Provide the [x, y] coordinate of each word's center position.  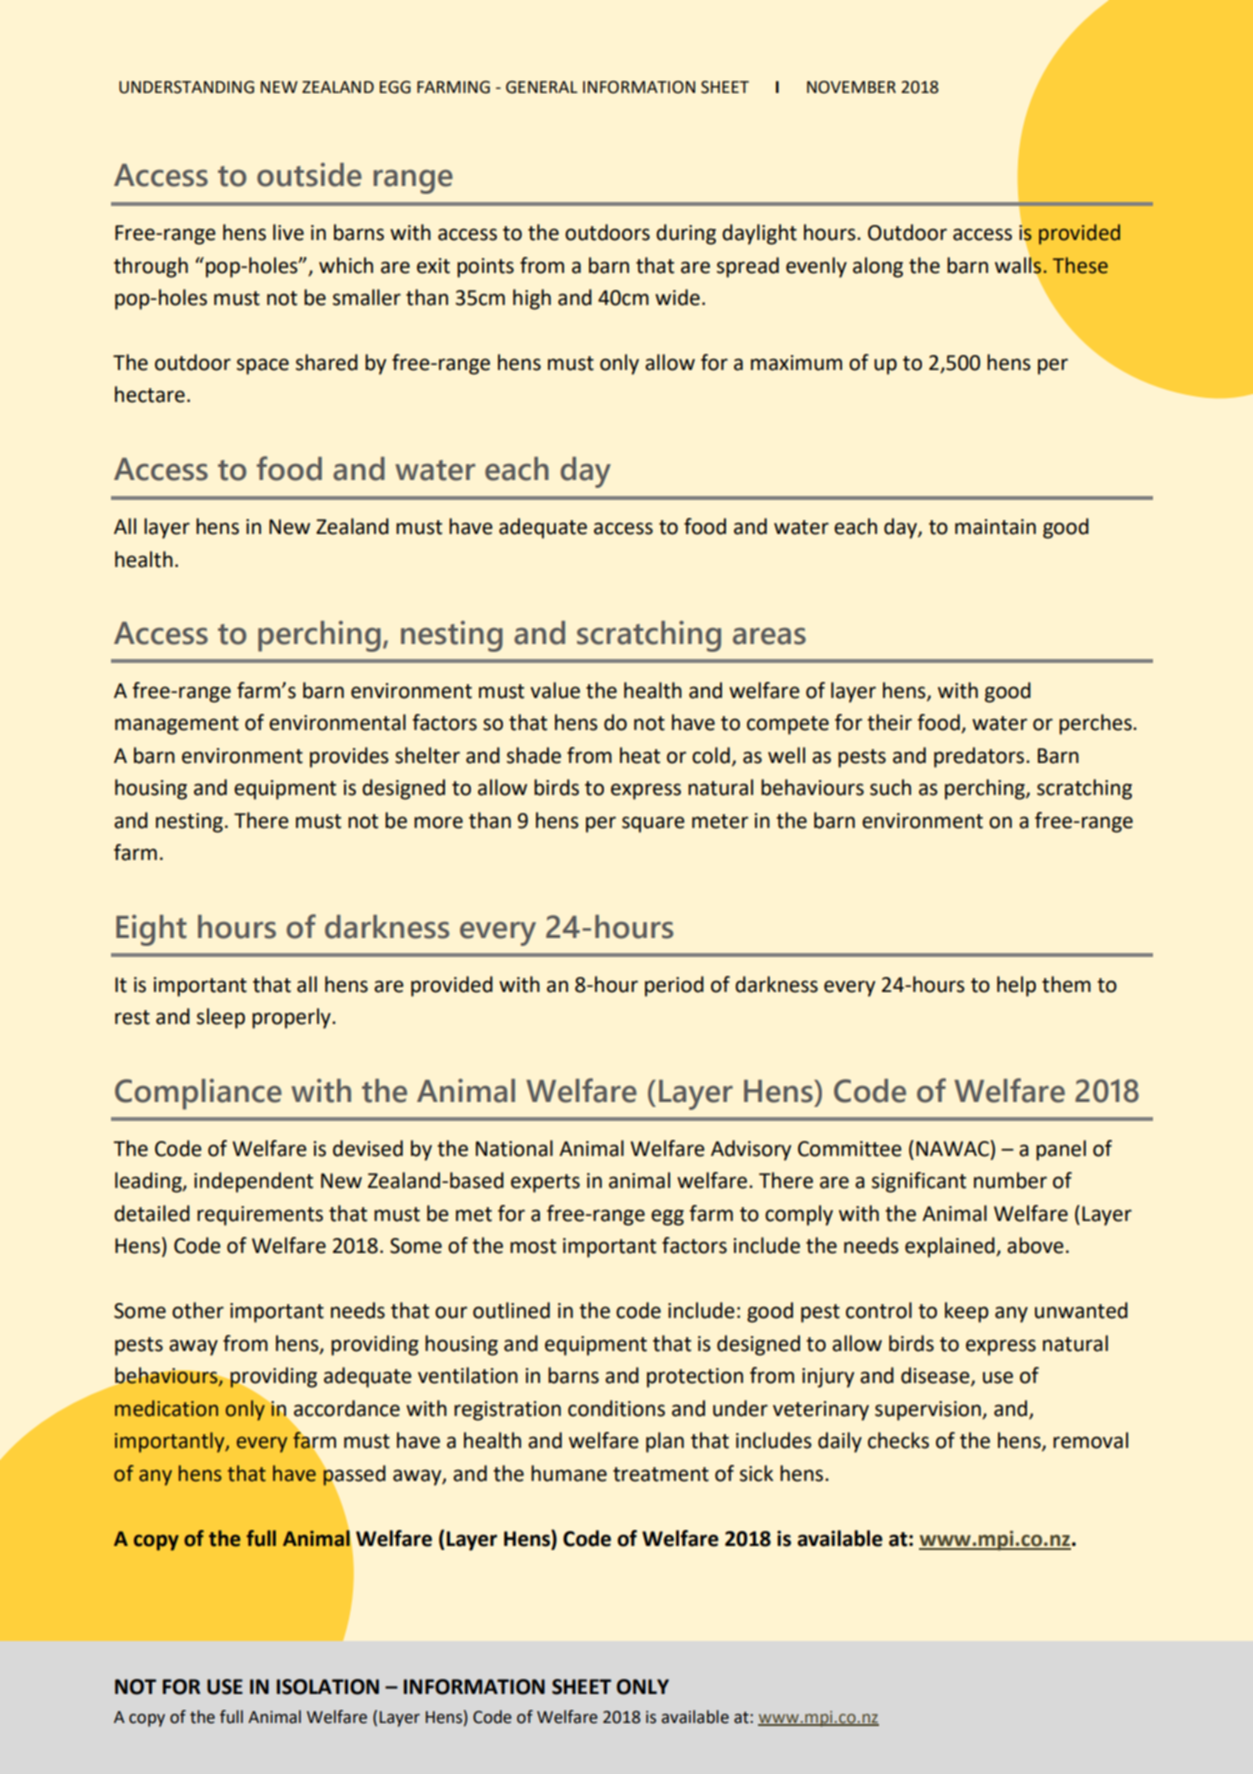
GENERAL [542, 87]
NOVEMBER [851, 87]
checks [898, 1440]
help [1016, 986]
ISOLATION [328, 1687]
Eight [151, 930]
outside [309, 175]
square [653, 824]
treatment [661, 1474]
